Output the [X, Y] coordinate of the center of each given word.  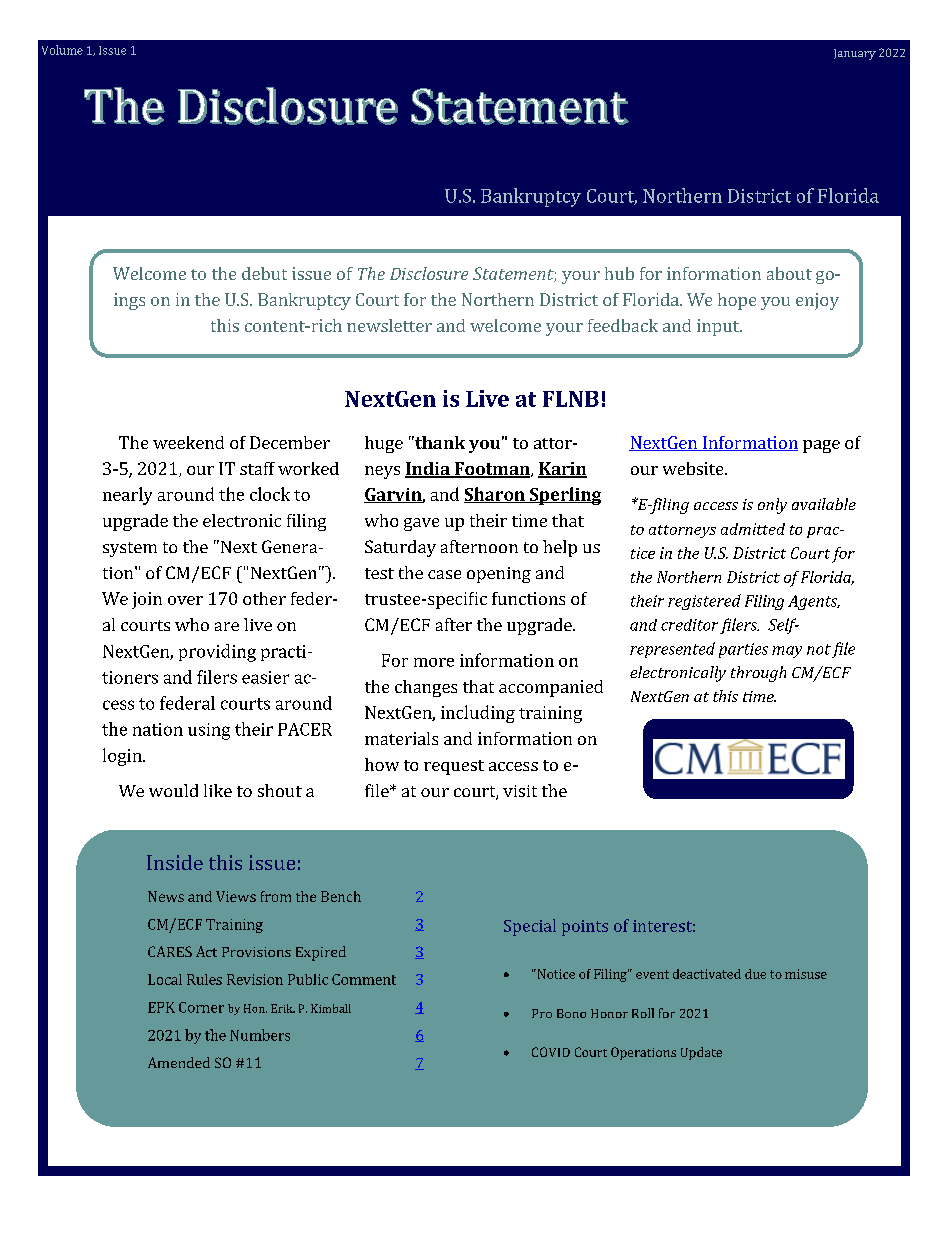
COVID [551, 1052]
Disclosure [429, 273]
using [209, 731]
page [821, 446]
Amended [179, 1062]
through [758, 674]
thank [439, 442]
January [855, 54]
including [478, 714]
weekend [188, 442]
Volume [62, 50]
